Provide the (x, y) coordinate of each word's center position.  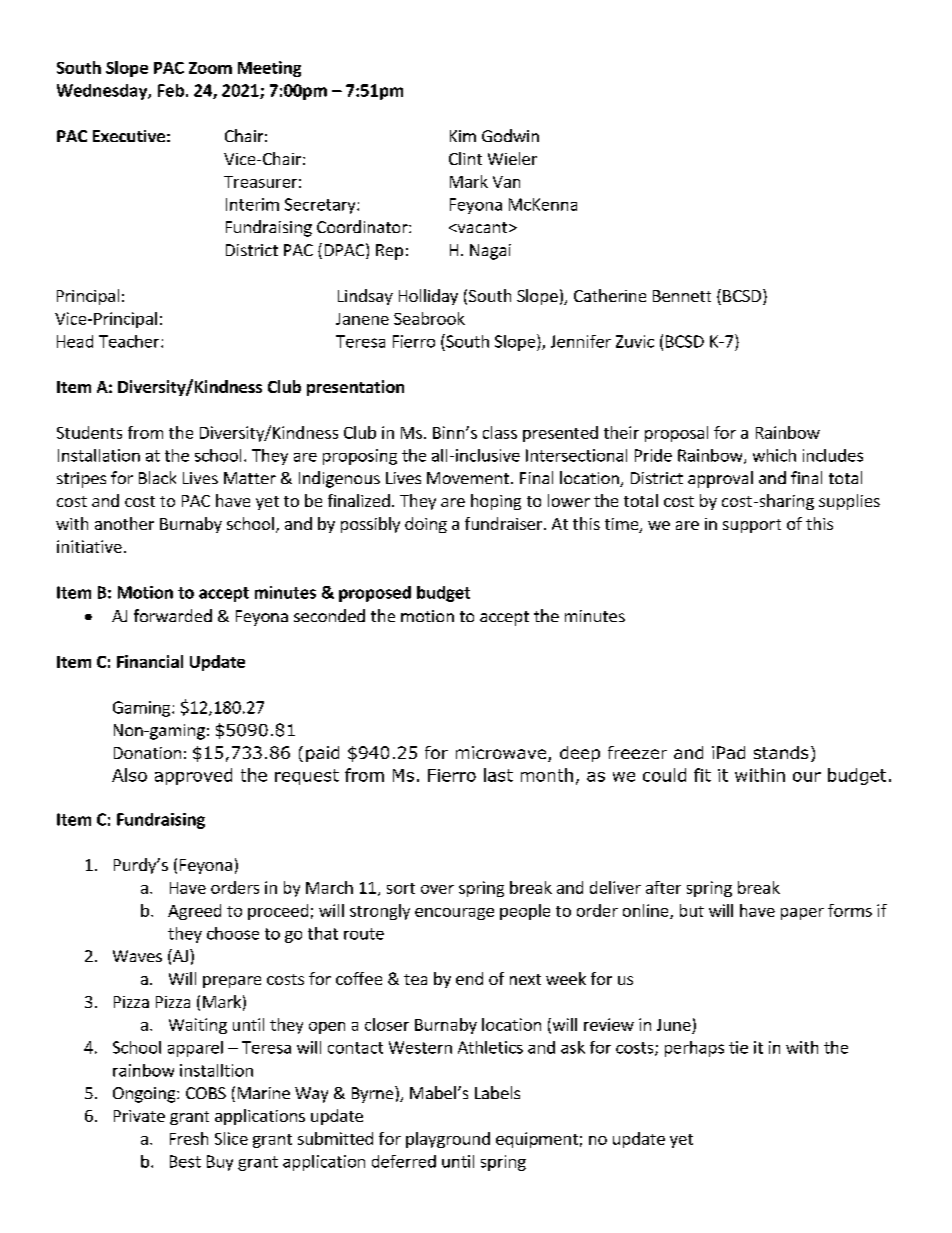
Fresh (189, 1138)
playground (448, 1140)
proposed (375, 594)
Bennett (682, 296)
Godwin (510, 135)
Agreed (194, 912)
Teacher (130, 341)
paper (802, 914)
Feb (171, 90)
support (752, 526)
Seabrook (429, 318)
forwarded (173, 615)
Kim (463, 136)
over (437, 889)
